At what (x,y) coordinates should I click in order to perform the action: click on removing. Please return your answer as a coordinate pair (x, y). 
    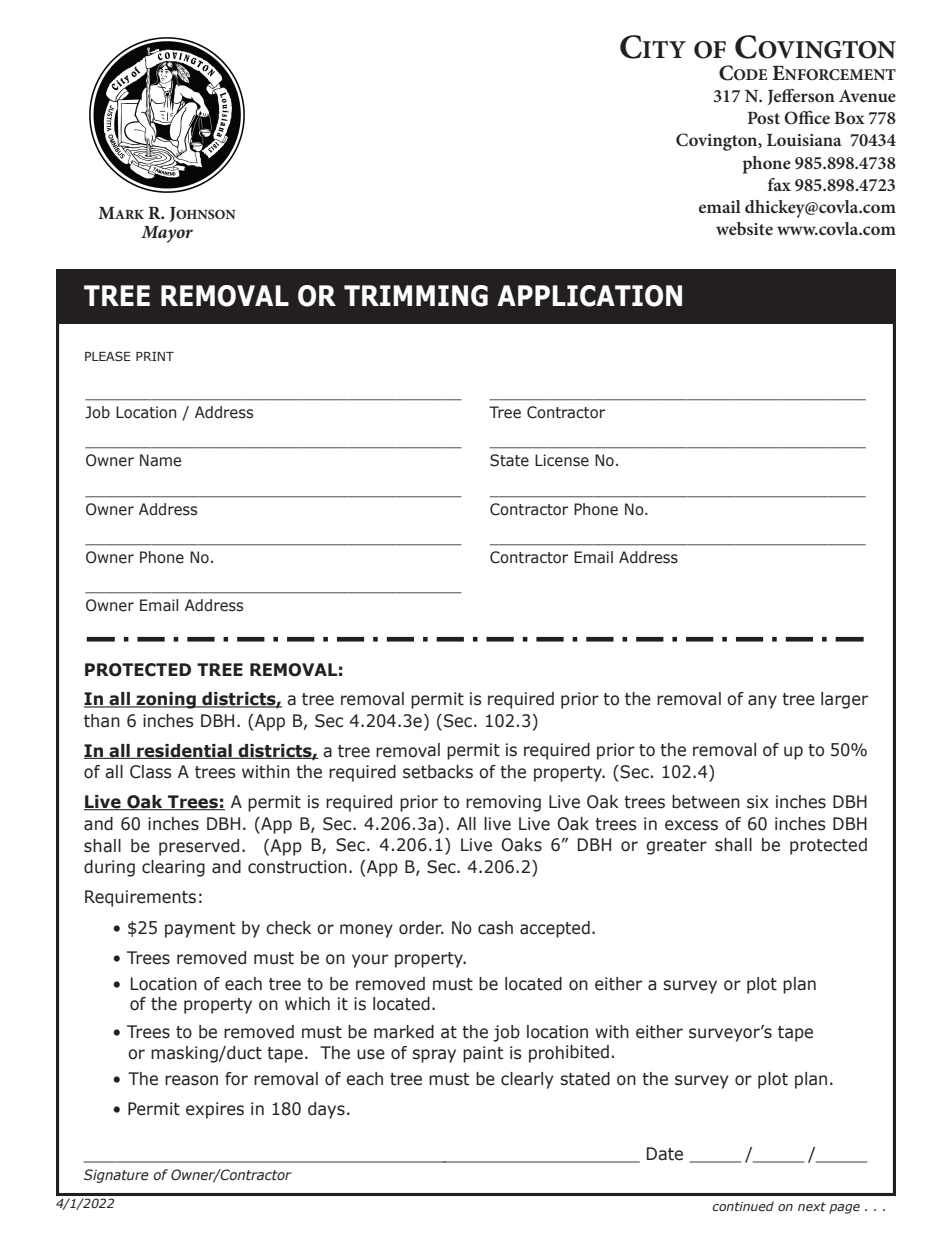
    Looking at the image, I should click on (503, 803).
